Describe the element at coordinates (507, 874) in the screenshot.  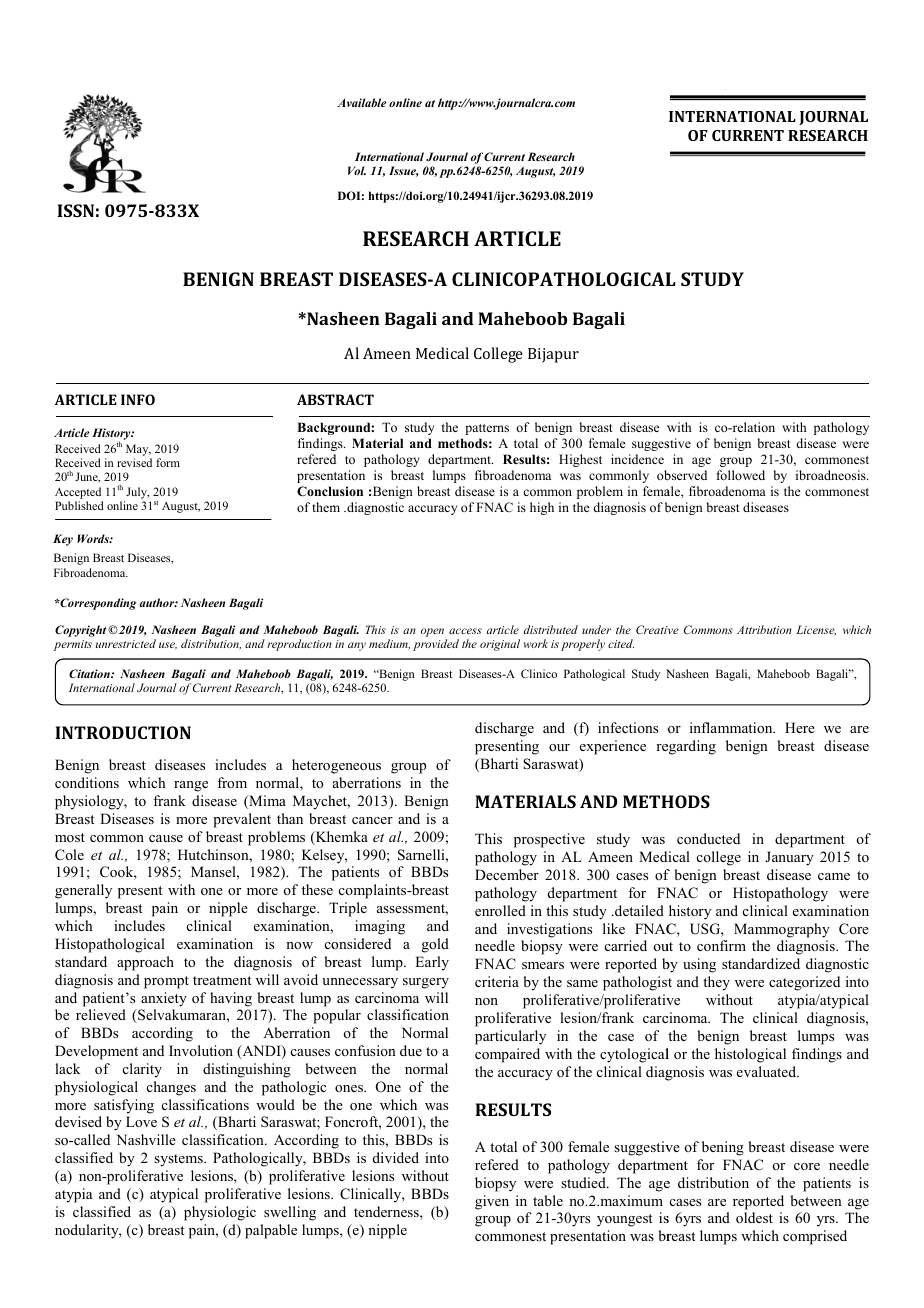
I see `December` at that location.
